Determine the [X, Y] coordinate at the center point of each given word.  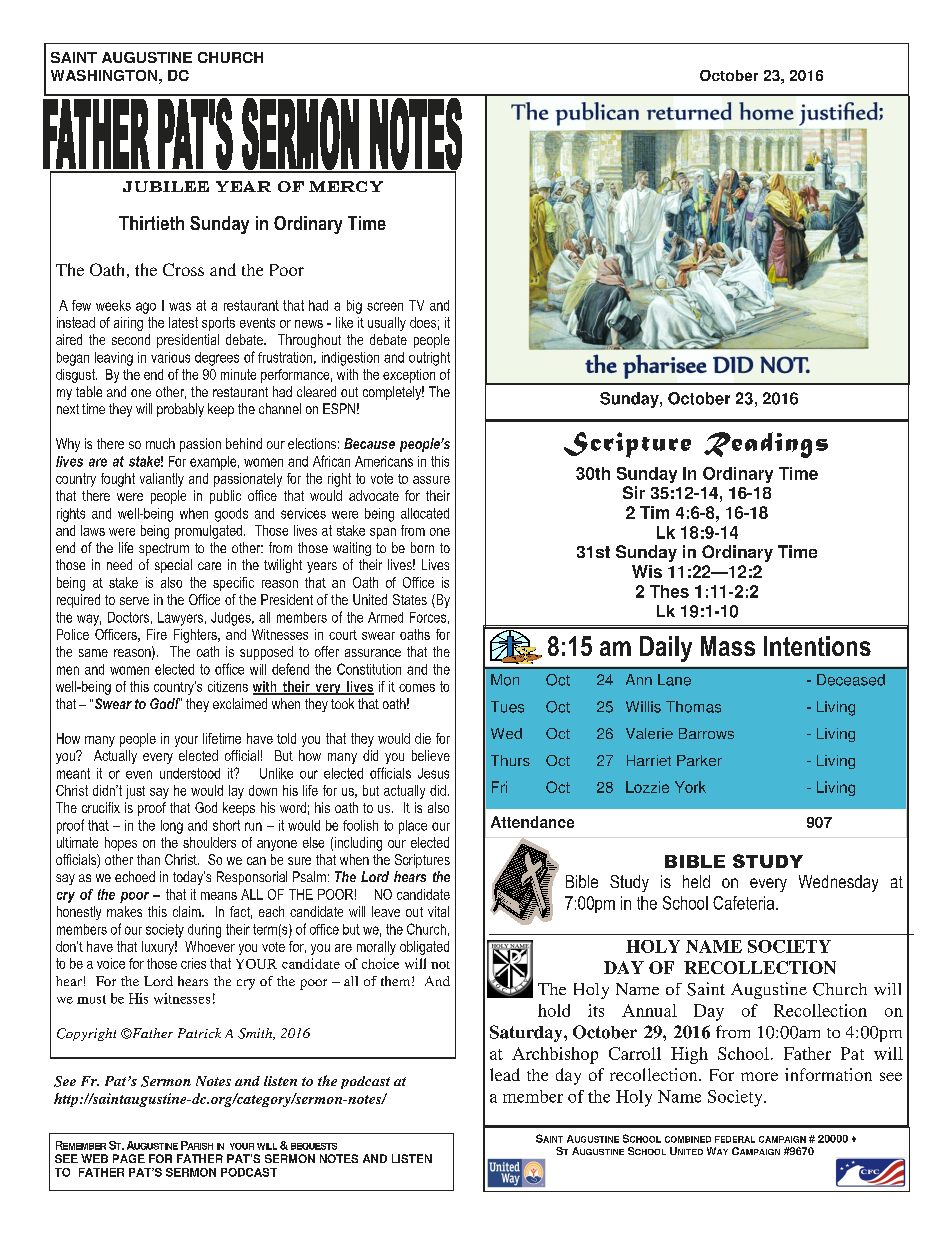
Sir [634, 492]
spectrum [164, 549]
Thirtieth [151, 223]
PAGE [129, 1158]
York [690, 787]
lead [505, 1074]
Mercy [346, 186]
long [172, 827]
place [413, 827]
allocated [425, 513]
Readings [766, 445]
